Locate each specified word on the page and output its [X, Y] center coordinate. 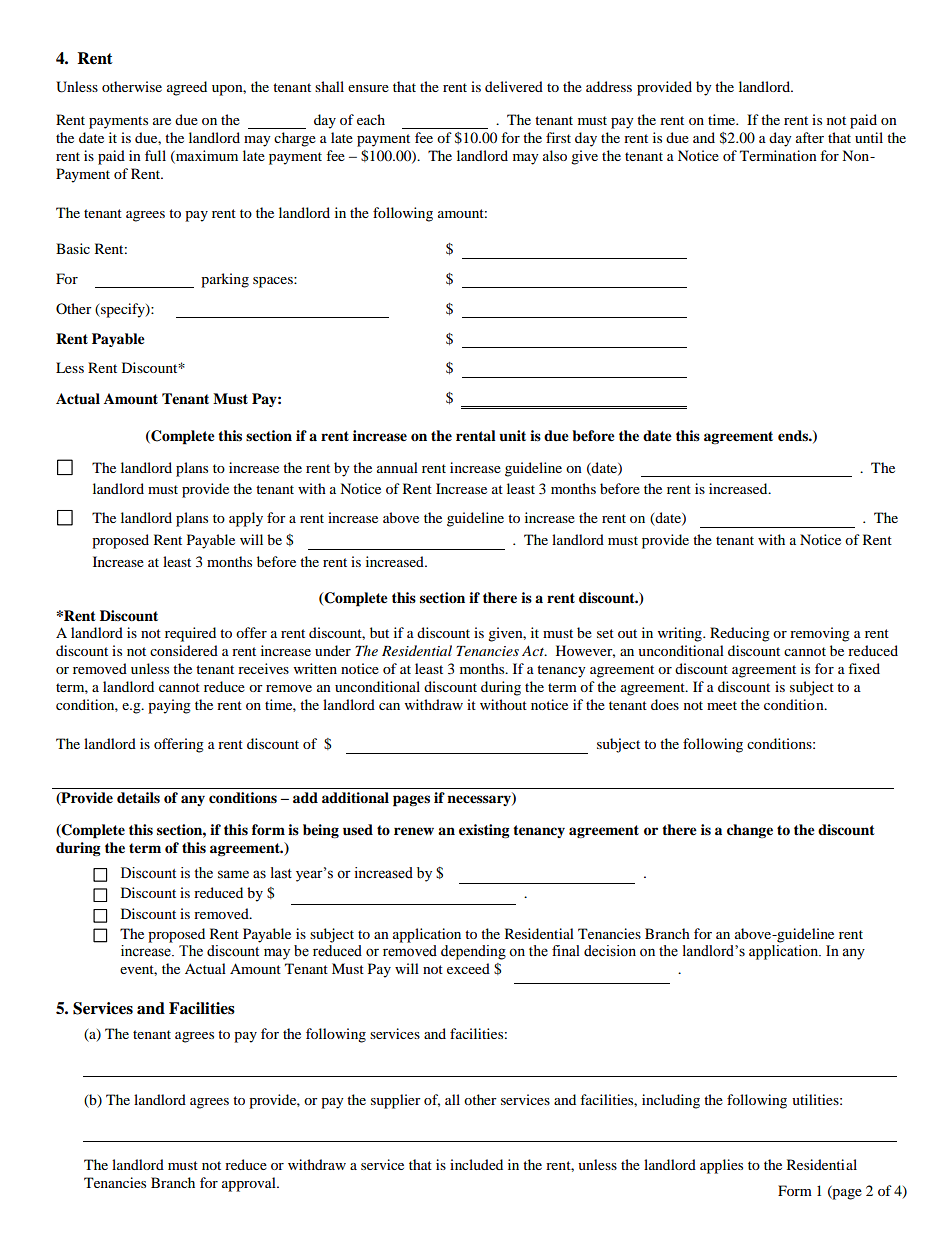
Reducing [740, 634]
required [190, 634]
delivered [514, 86]
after [810, 137]
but [379, 632]
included [476, 1164]
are [162, 121]
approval [250, 1184]
